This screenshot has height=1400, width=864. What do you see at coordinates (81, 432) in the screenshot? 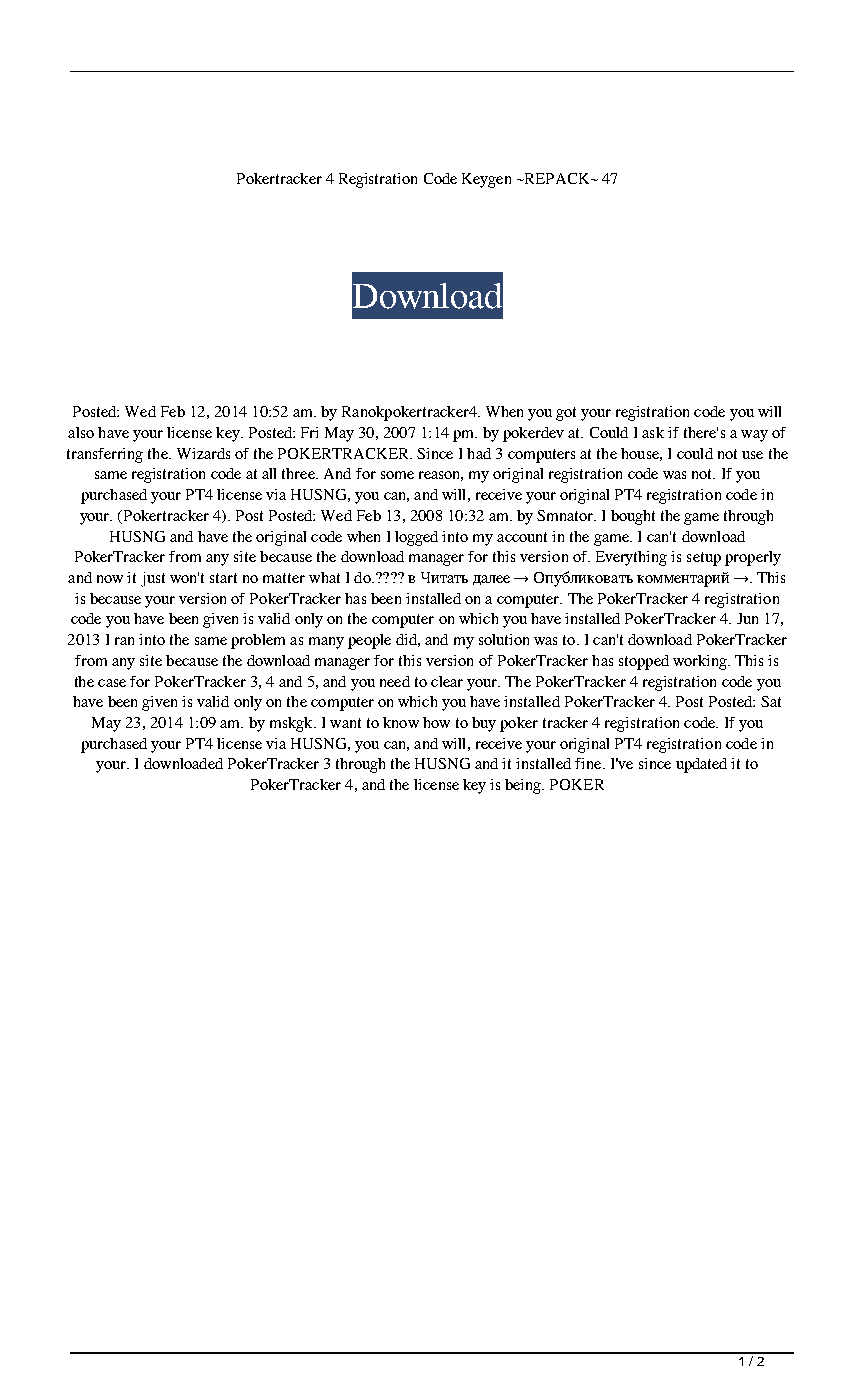
I see `also` at bounding box center [81, 432].
